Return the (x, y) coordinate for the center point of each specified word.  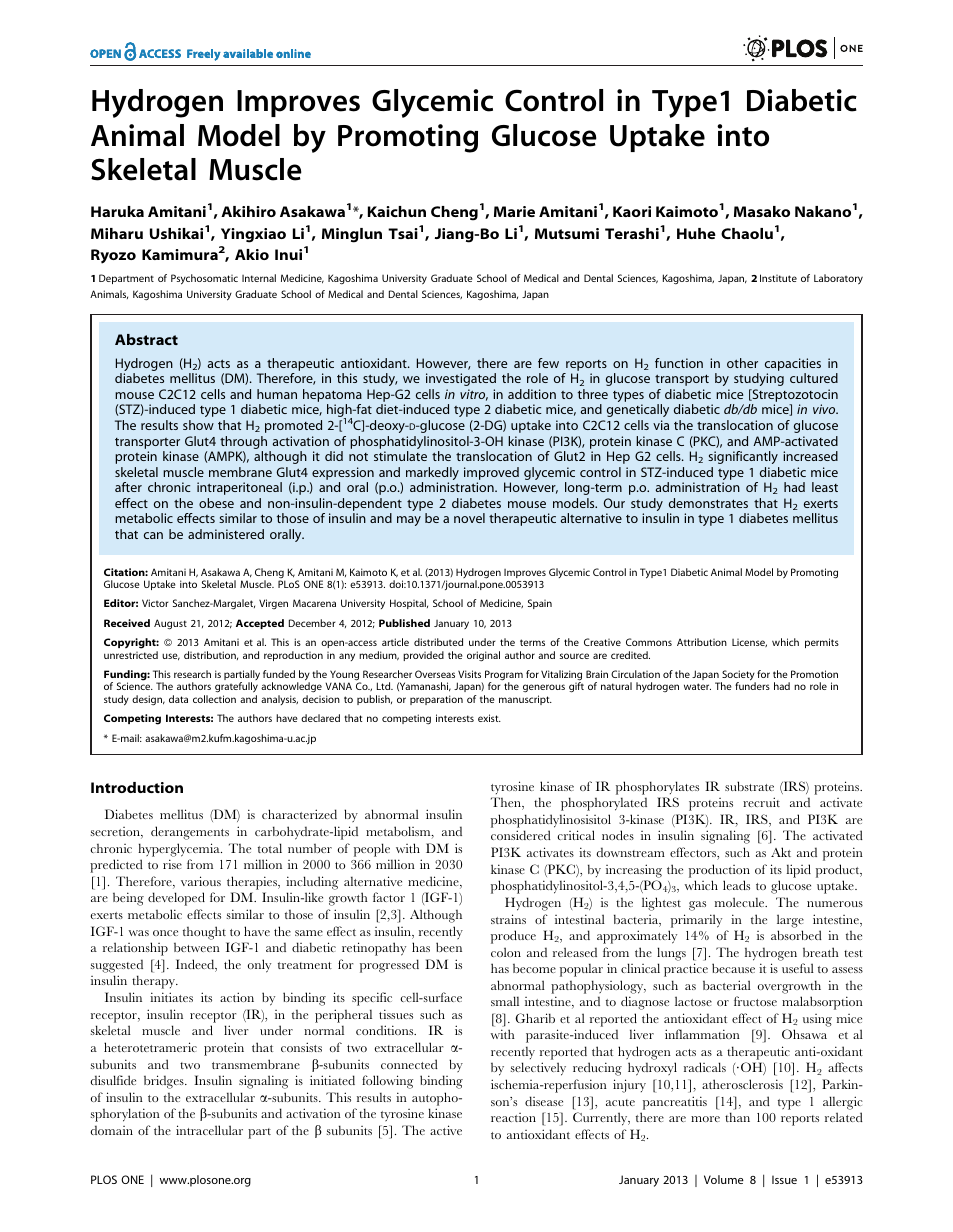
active (446, 1130)
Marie (514, 211)
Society (738, 676)
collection (214, 699)
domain (111, 1130)
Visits (469, 674)
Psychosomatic (204, 279)
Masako (762, 211)
